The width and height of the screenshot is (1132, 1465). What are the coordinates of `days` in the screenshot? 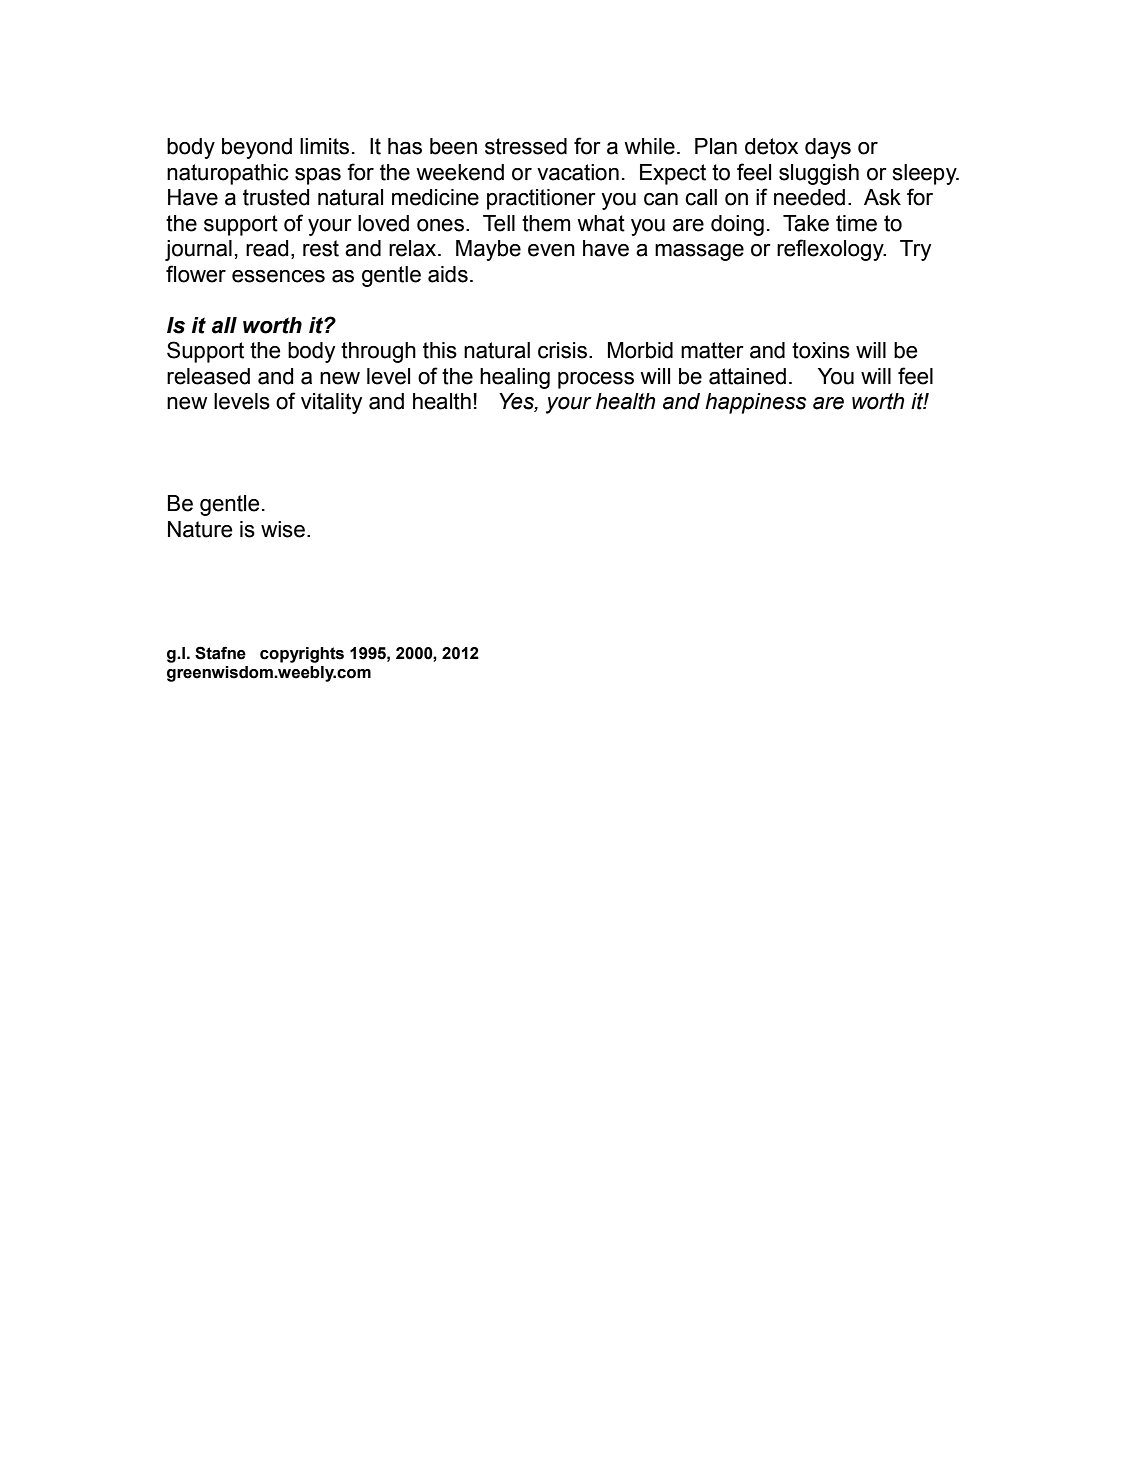 It's located at (828, 148).
